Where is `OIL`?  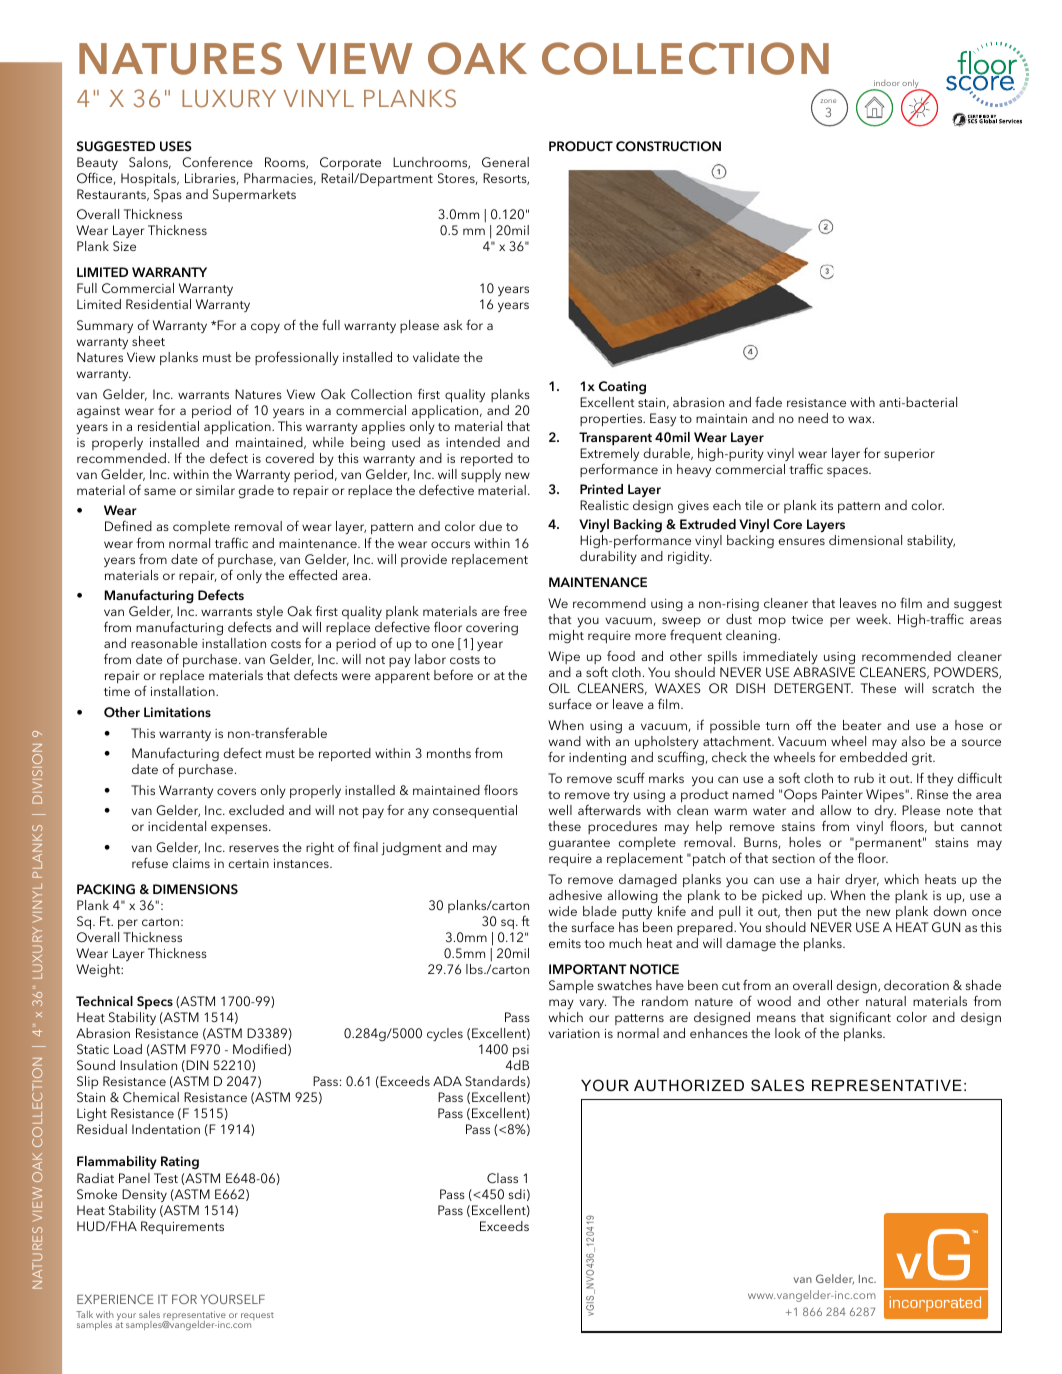 OIL is located at coordinates (559, 688).
